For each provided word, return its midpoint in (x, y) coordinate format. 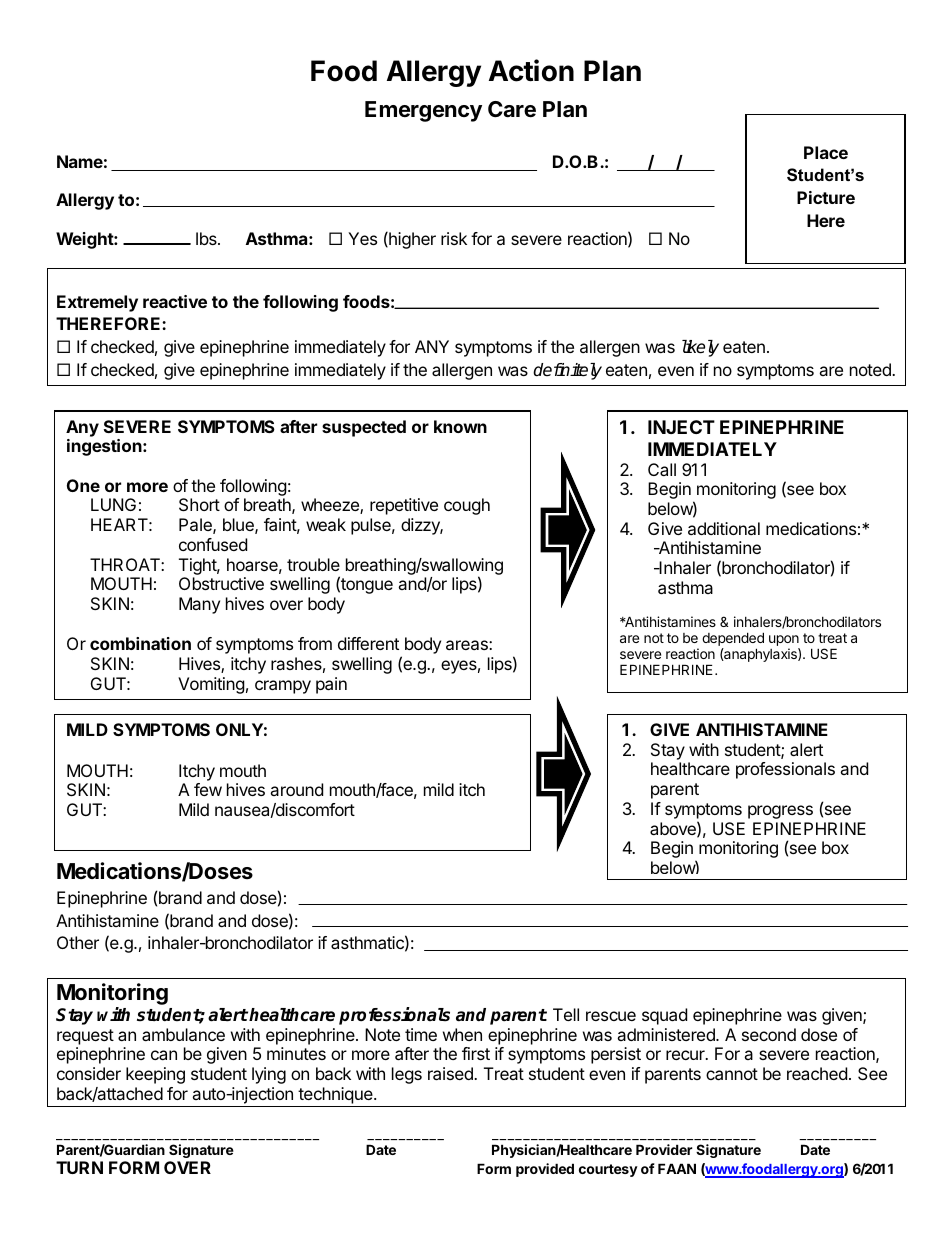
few (208, 789)
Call (662, 469)
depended (733, 640)
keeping (155, 1075)
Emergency (423, 111)
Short (199, 504)
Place (826, 152)
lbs (207, 238)
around (296, 789)
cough (467, 506)
